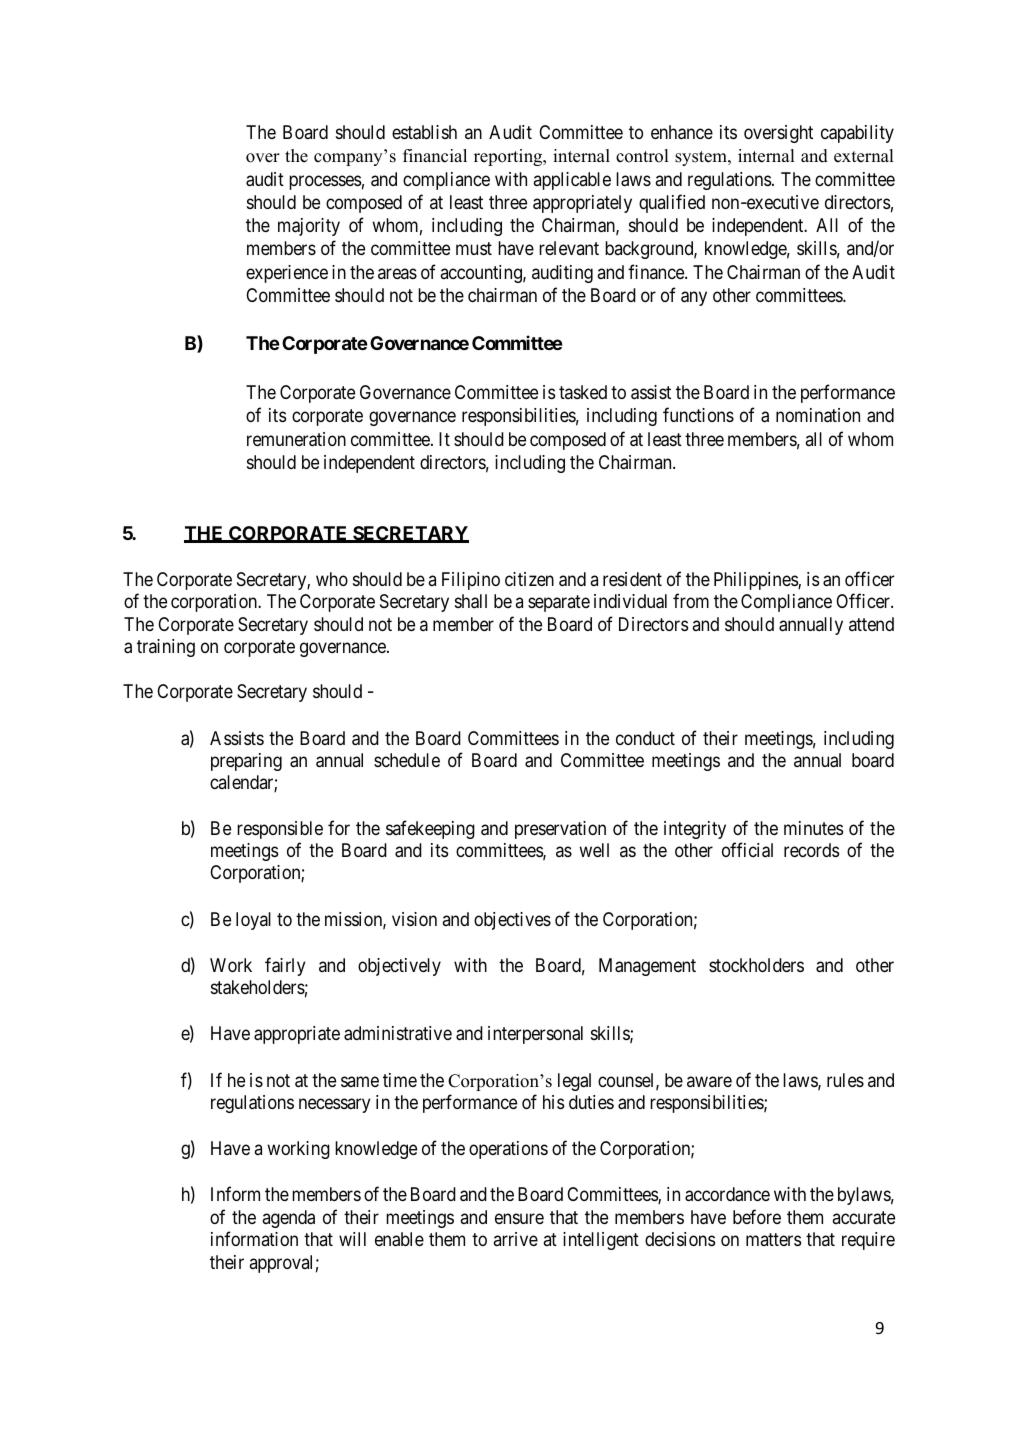 Image resolution: width=1017 pixels, height=1438 pixels. I want to click on external, so click(864, 156).
